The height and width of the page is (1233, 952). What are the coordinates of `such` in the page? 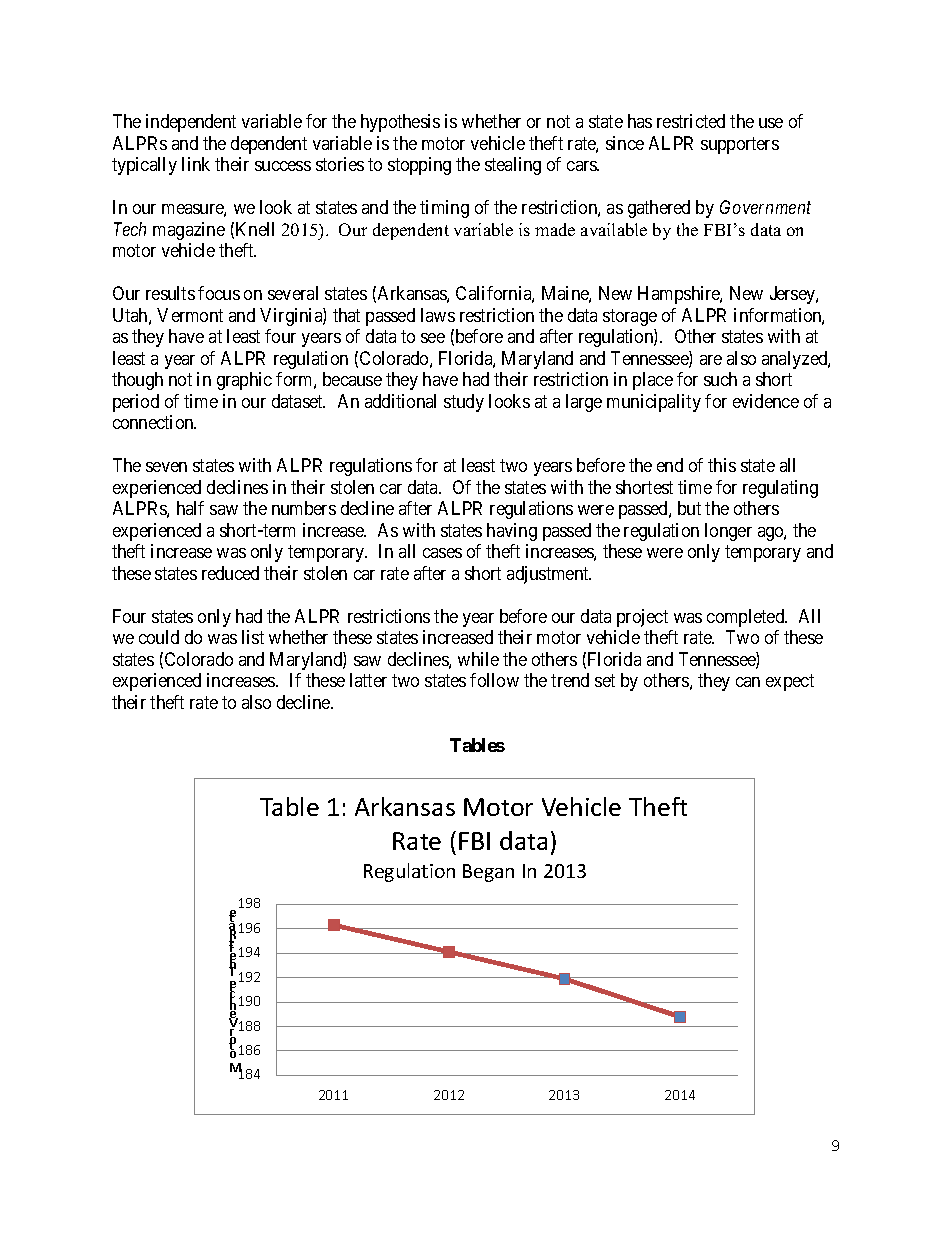 It's located at (720, 379).
